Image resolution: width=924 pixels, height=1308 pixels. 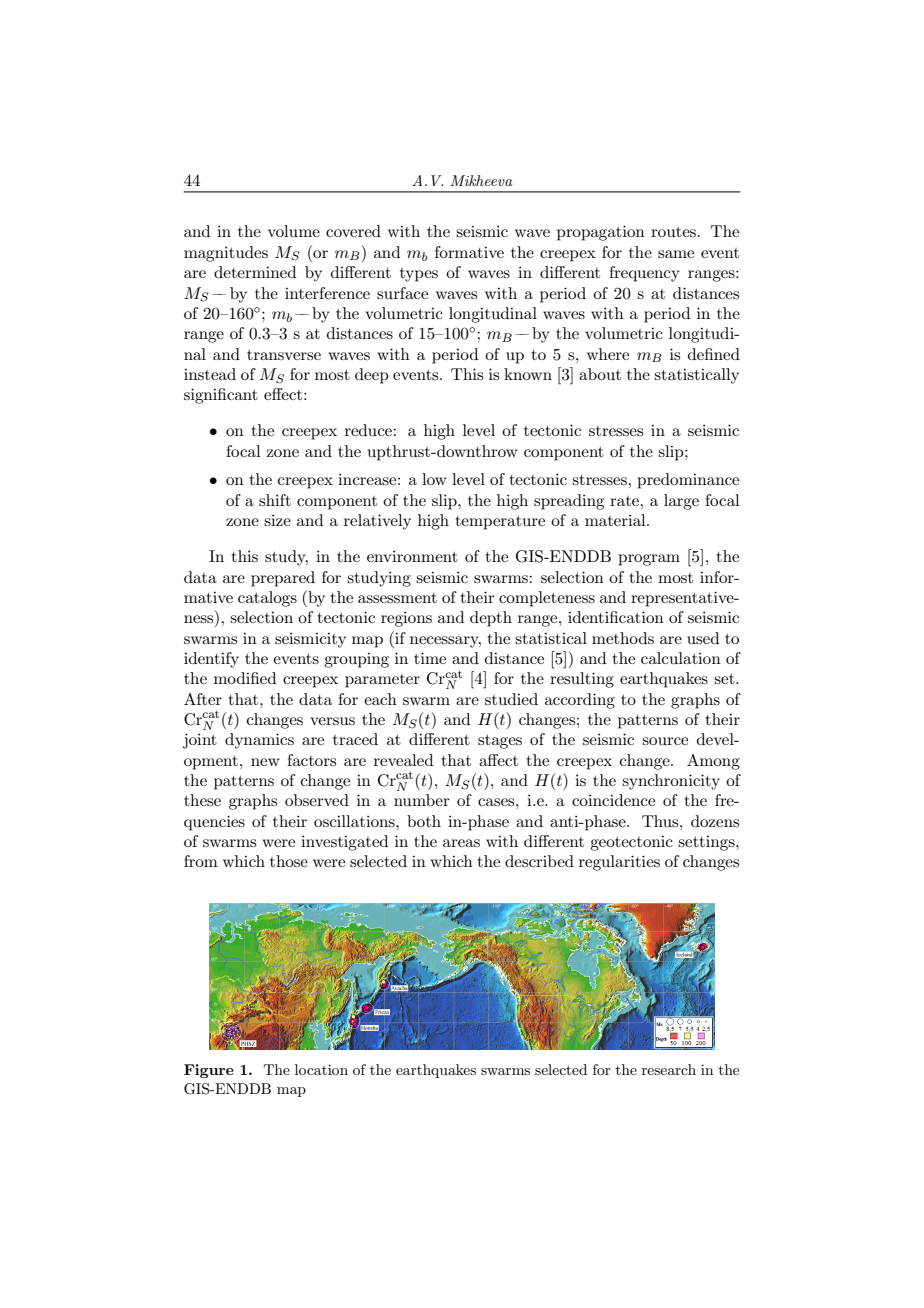 I want to click on number, so click(x=422, y=800).
